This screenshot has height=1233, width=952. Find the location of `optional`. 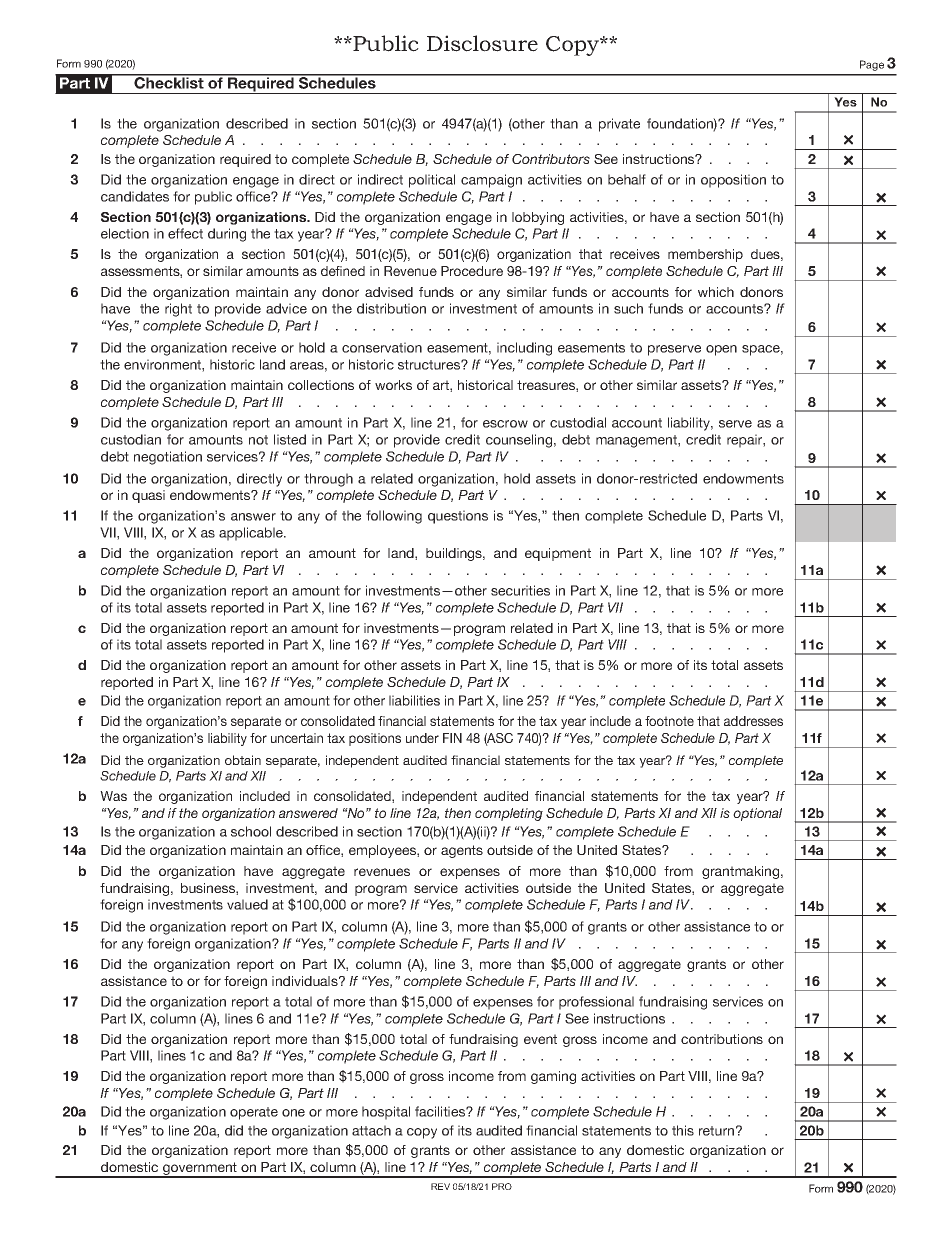

optional is located at coordinates (757, 814).
